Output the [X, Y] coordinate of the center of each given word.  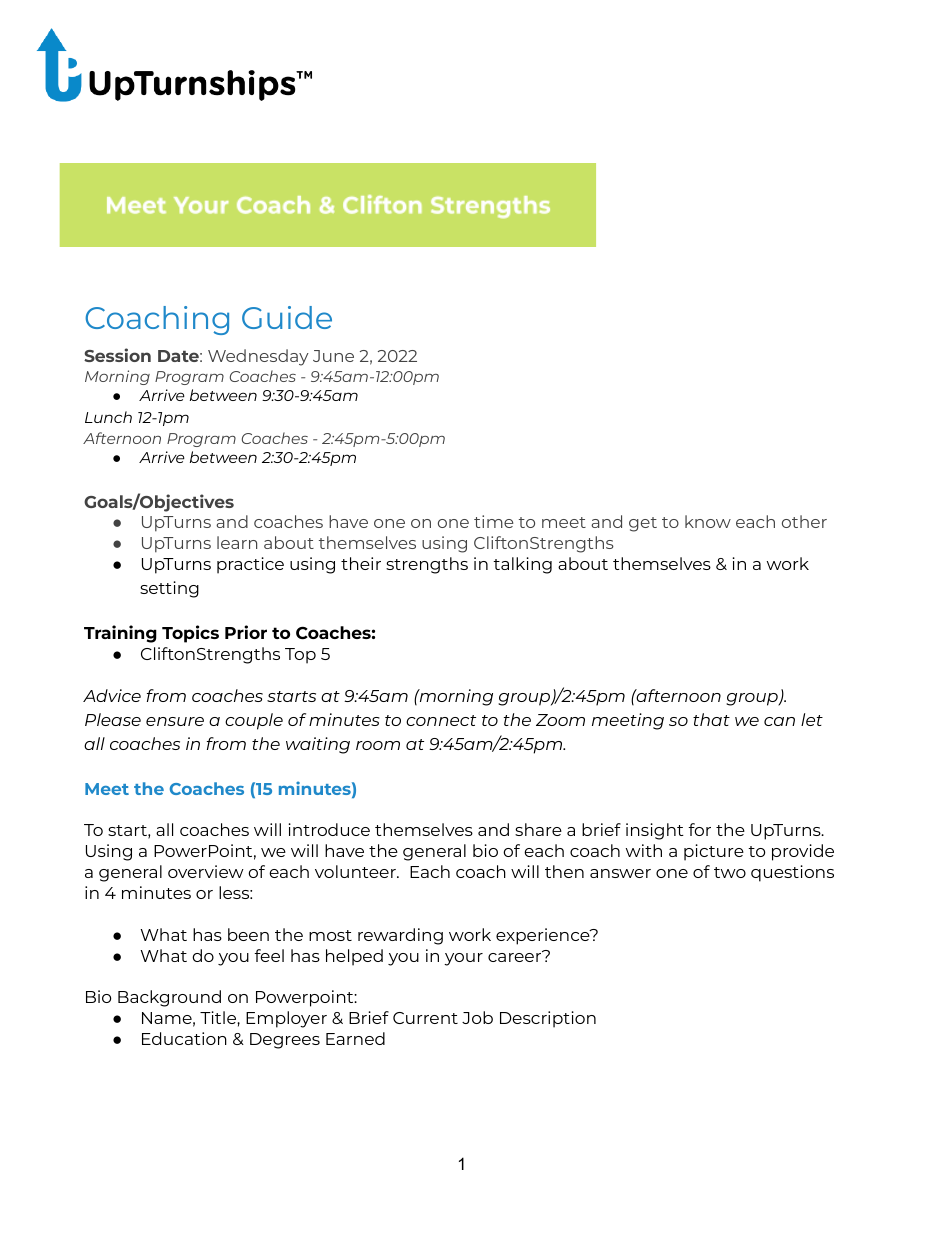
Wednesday [258, 357]
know [708, 521]
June [333, 356]
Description [548, 1019]
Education [184, 1038]
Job [477, 1017]
